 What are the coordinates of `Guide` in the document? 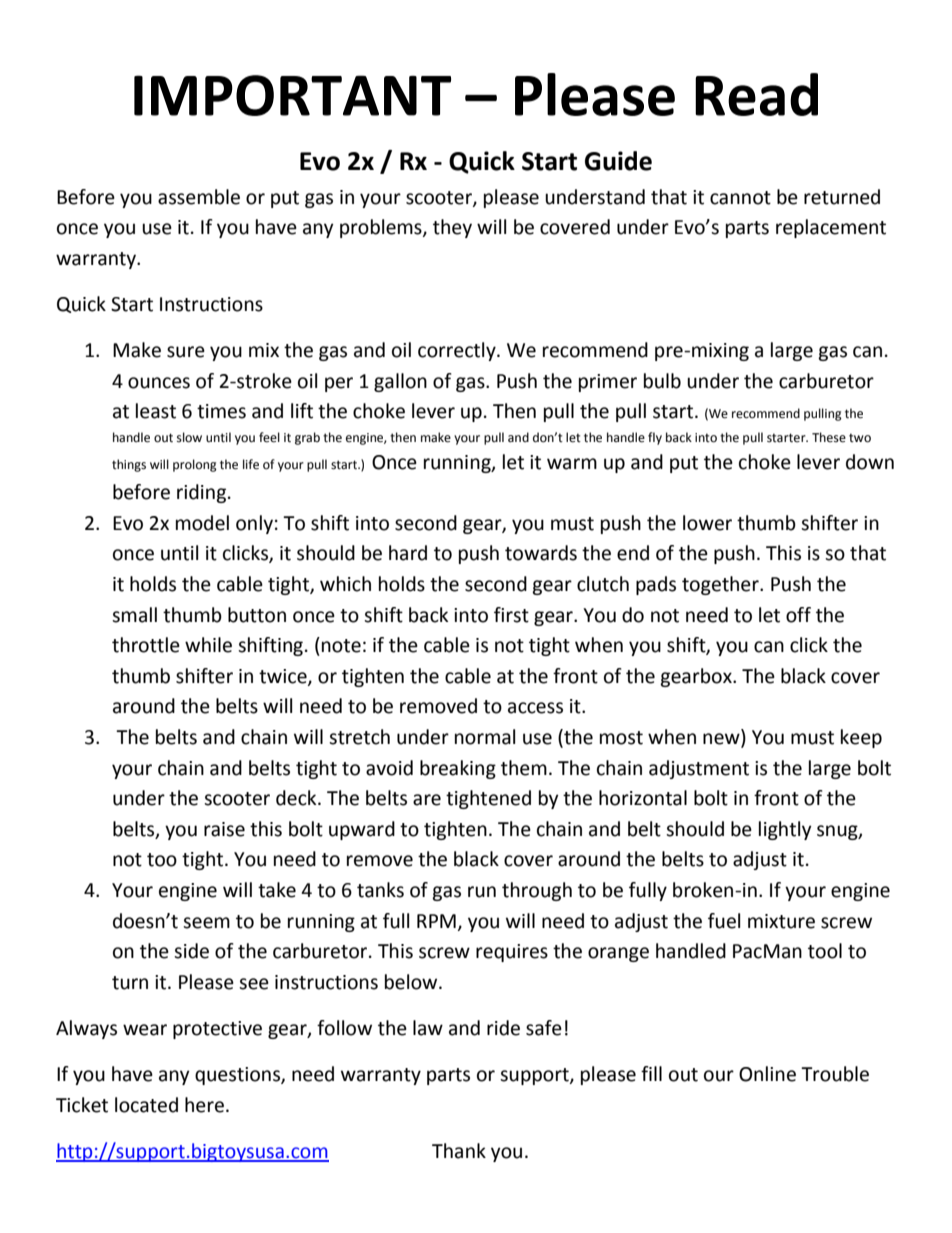 It's located at (618, 161).
